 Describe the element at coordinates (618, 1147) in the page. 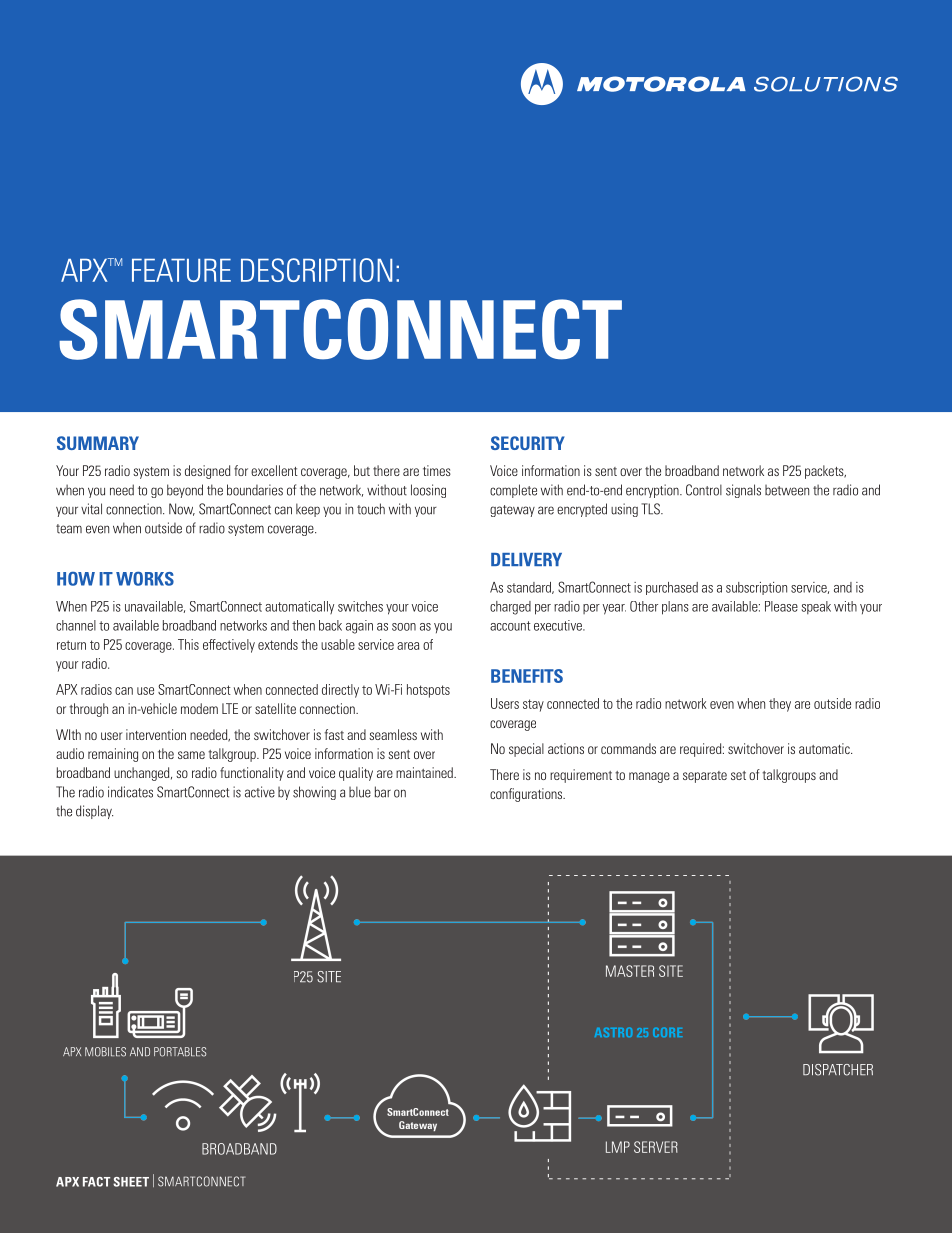

I see `LMP` at that location.
